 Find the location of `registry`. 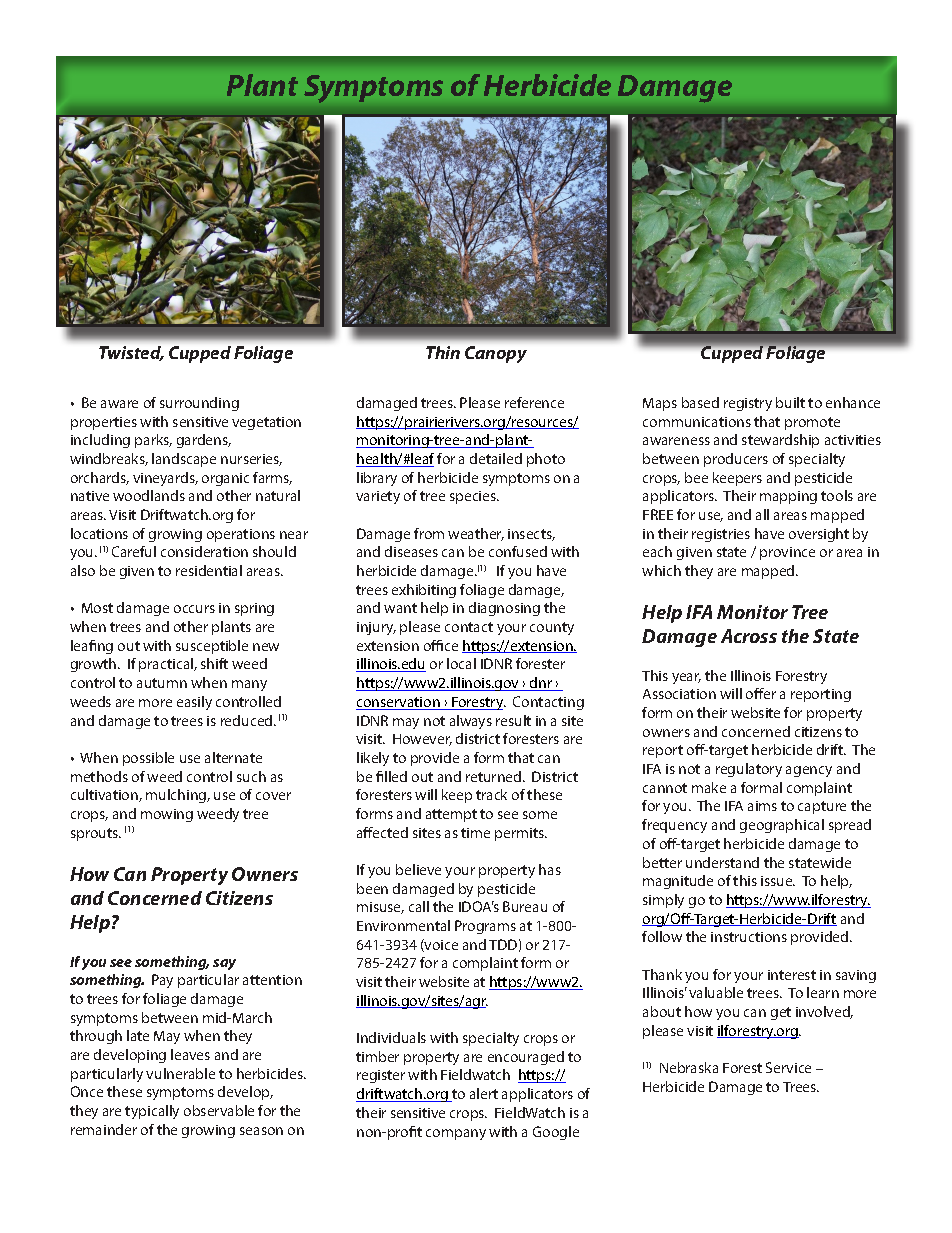

registry is located at coordinates (748, 404).
